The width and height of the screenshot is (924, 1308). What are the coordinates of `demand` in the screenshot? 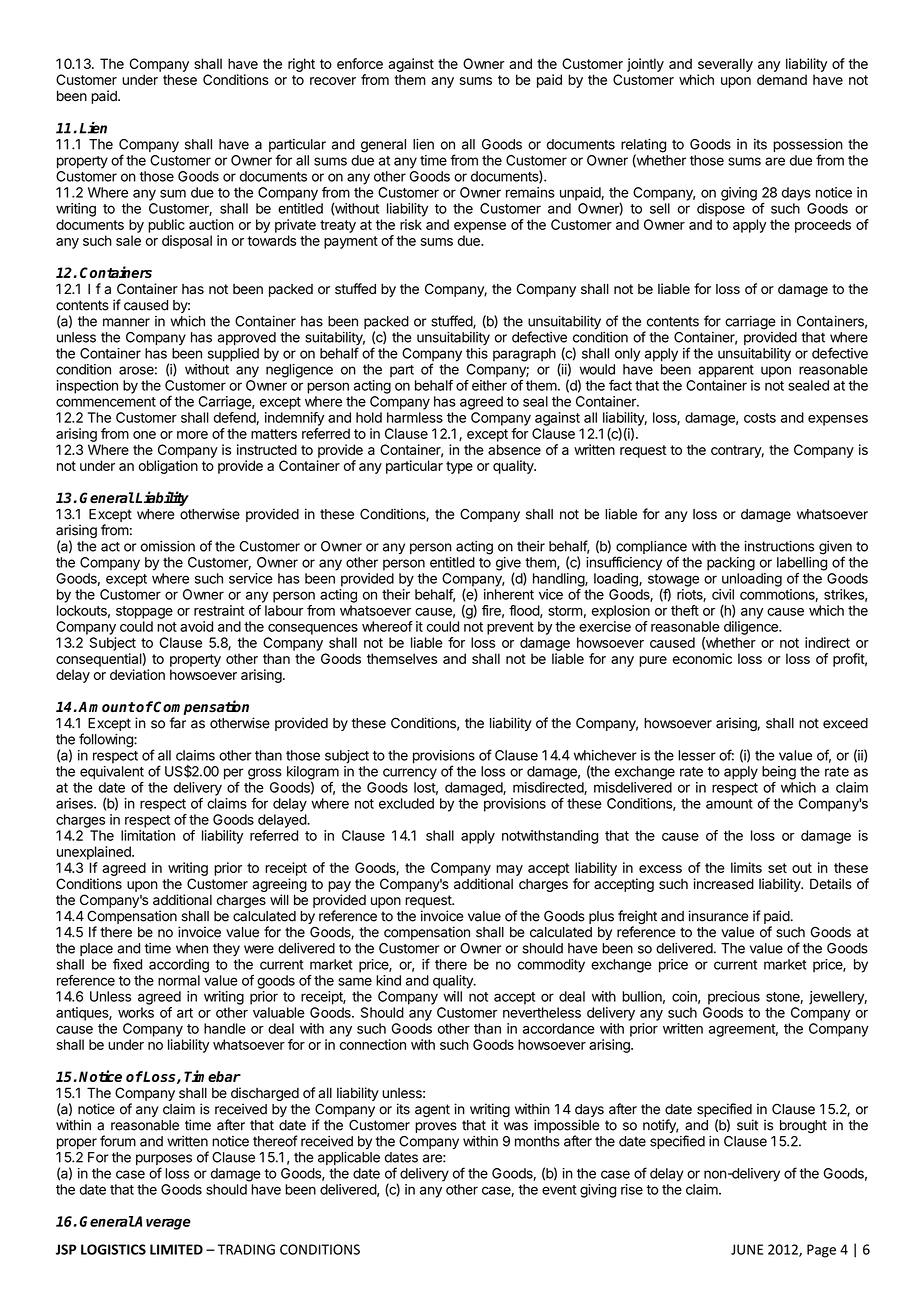 It's located at (782, 79).
